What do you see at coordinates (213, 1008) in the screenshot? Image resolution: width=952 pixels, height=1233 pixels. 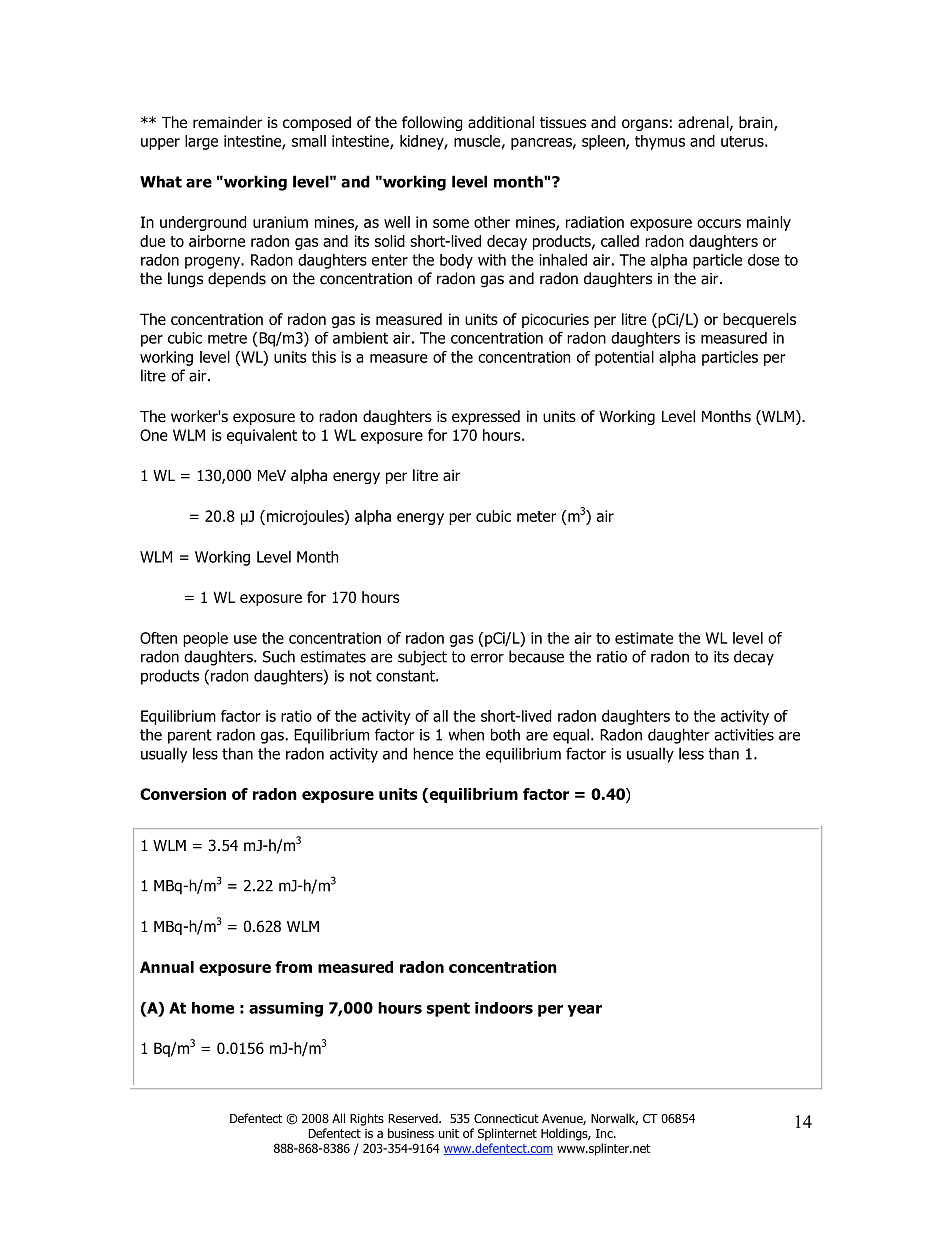 I see `home` at bounding box center [213, 1008].
